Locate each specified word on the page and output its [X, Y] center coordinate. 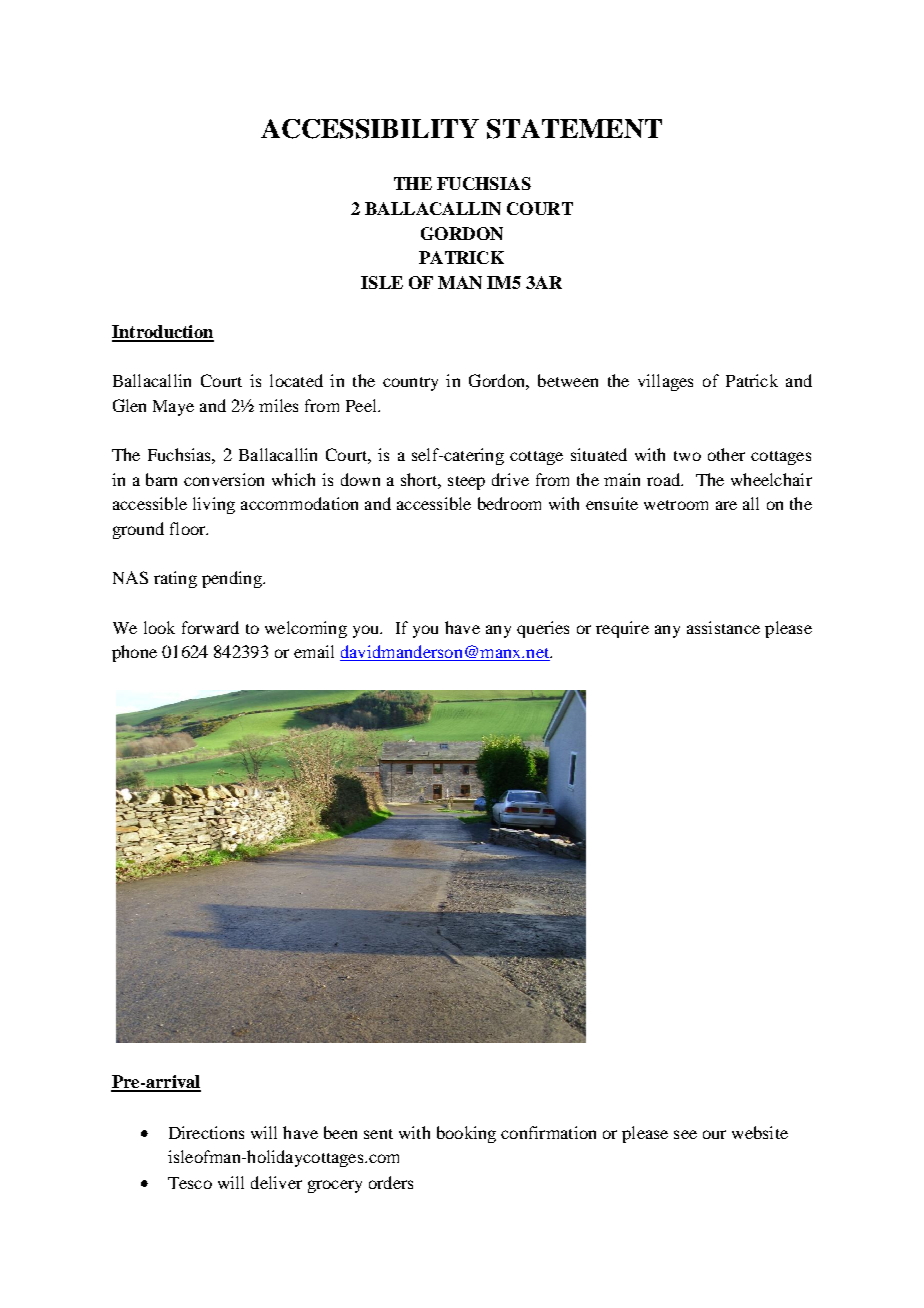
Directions [206, 1132]
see [685, 1134]
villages [665, 382]
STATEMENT [574, 129]
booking [466, 1134]
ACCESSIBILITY [370, 129]
